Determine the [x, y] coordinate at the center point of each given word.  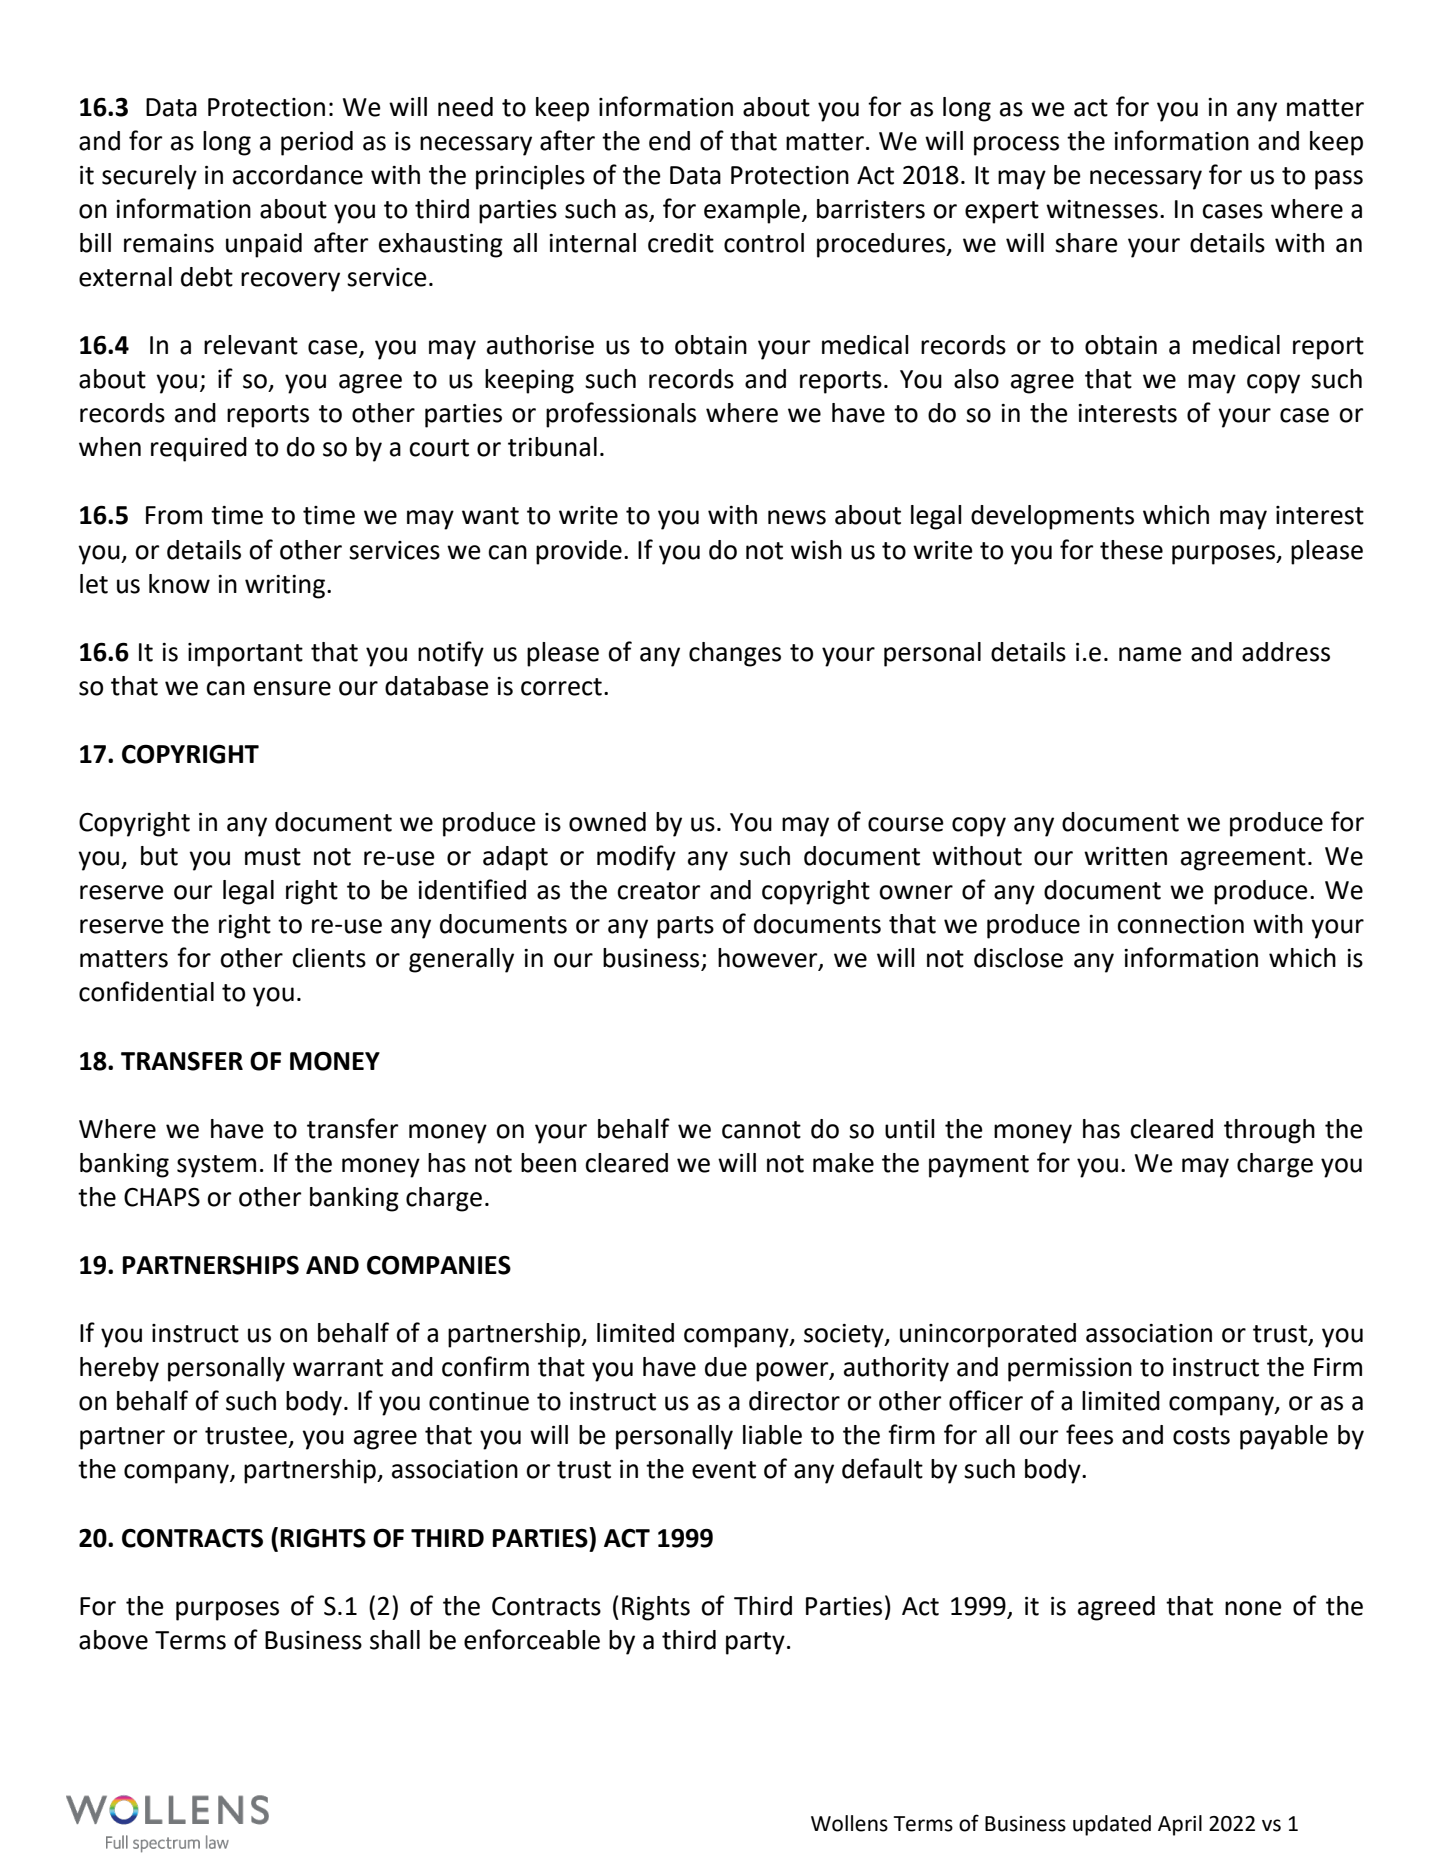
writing [285, 587]
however [769, 959]
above [113, 1640]
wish [816, 550]
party [755, 1643]
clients [329, 958]
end [669, 141]
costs [1201, 1436]
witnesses [1102, 209]
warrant [338, 1368]
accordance [298, 175]
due [726, 1367]
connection [1180, 924]
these [1131, 550]
